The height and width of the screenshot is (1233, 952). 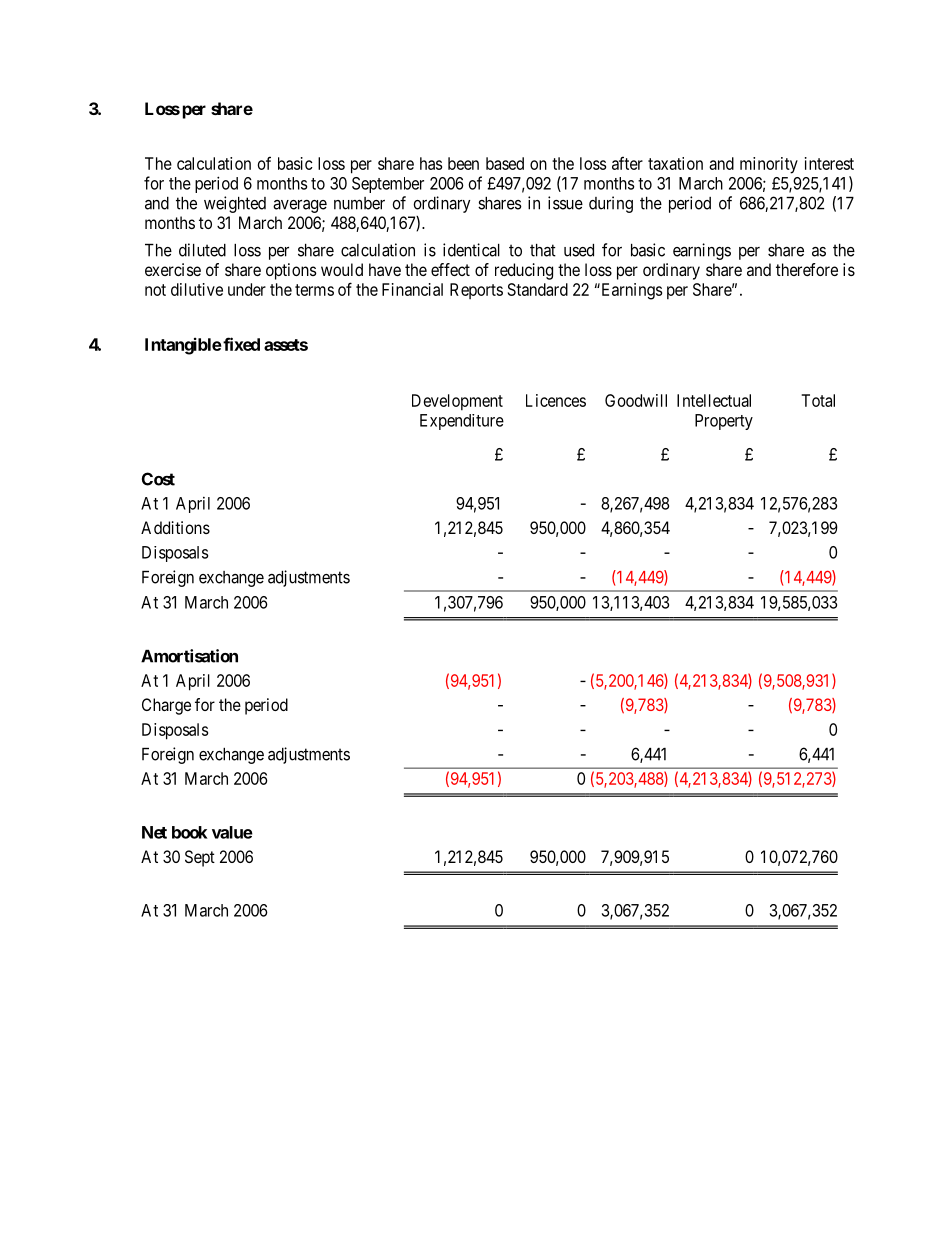 What do you see at coordinates (189, 656) in the screenshot?
I see `Amortisation` at bounding box center [189, 656].
